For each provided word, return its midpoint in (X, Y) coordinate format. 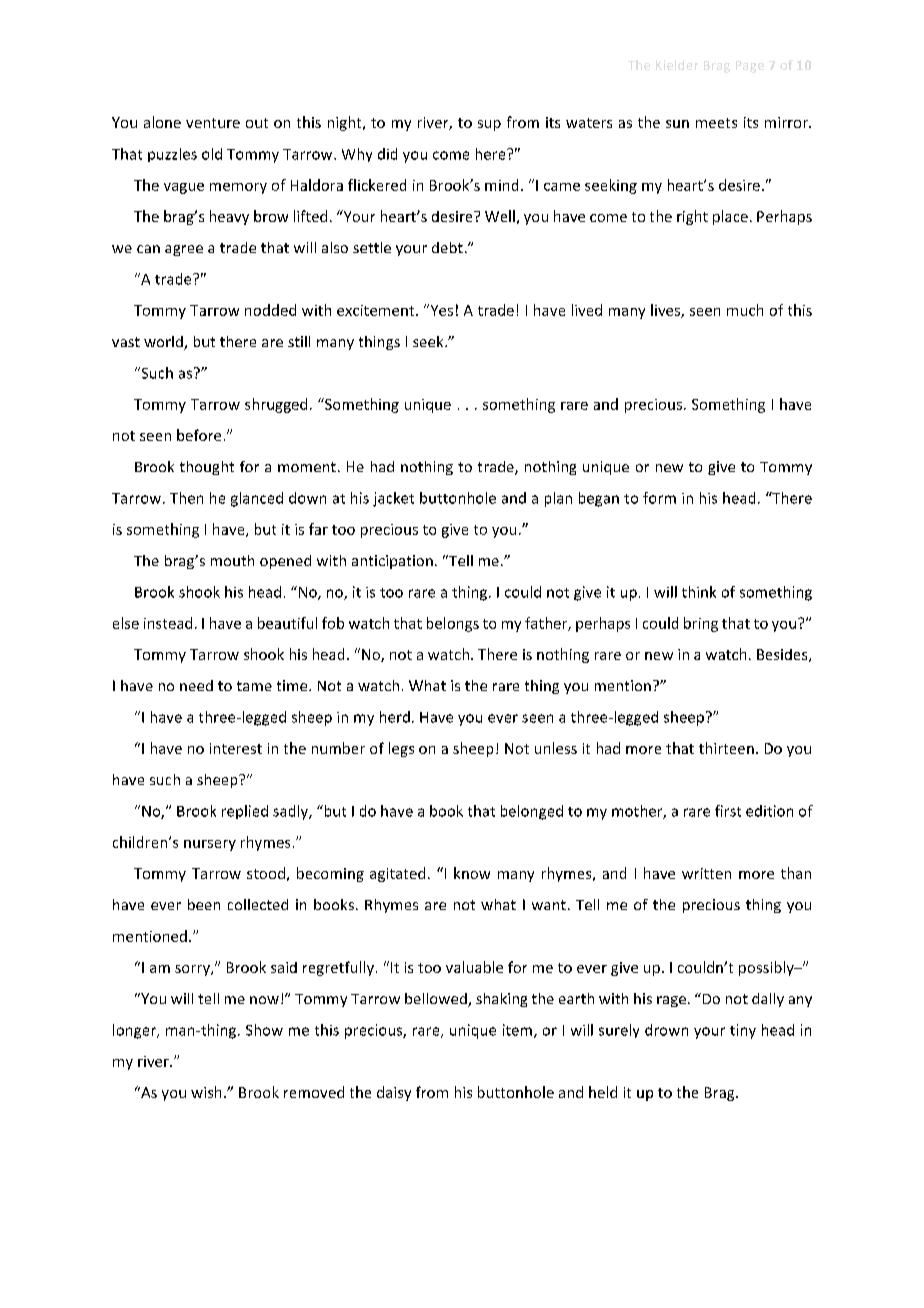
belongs (453, 624)
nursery (210, 845)
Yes (440, 310)
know (472, 873)
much (745, 310)
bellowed (437, 1000)
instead (168, 623)
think (699, 592)
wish (206, 1092)
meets (716, 123)
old (212, 154)
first (728, 811)
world (164, 343)
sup (489, 125)
